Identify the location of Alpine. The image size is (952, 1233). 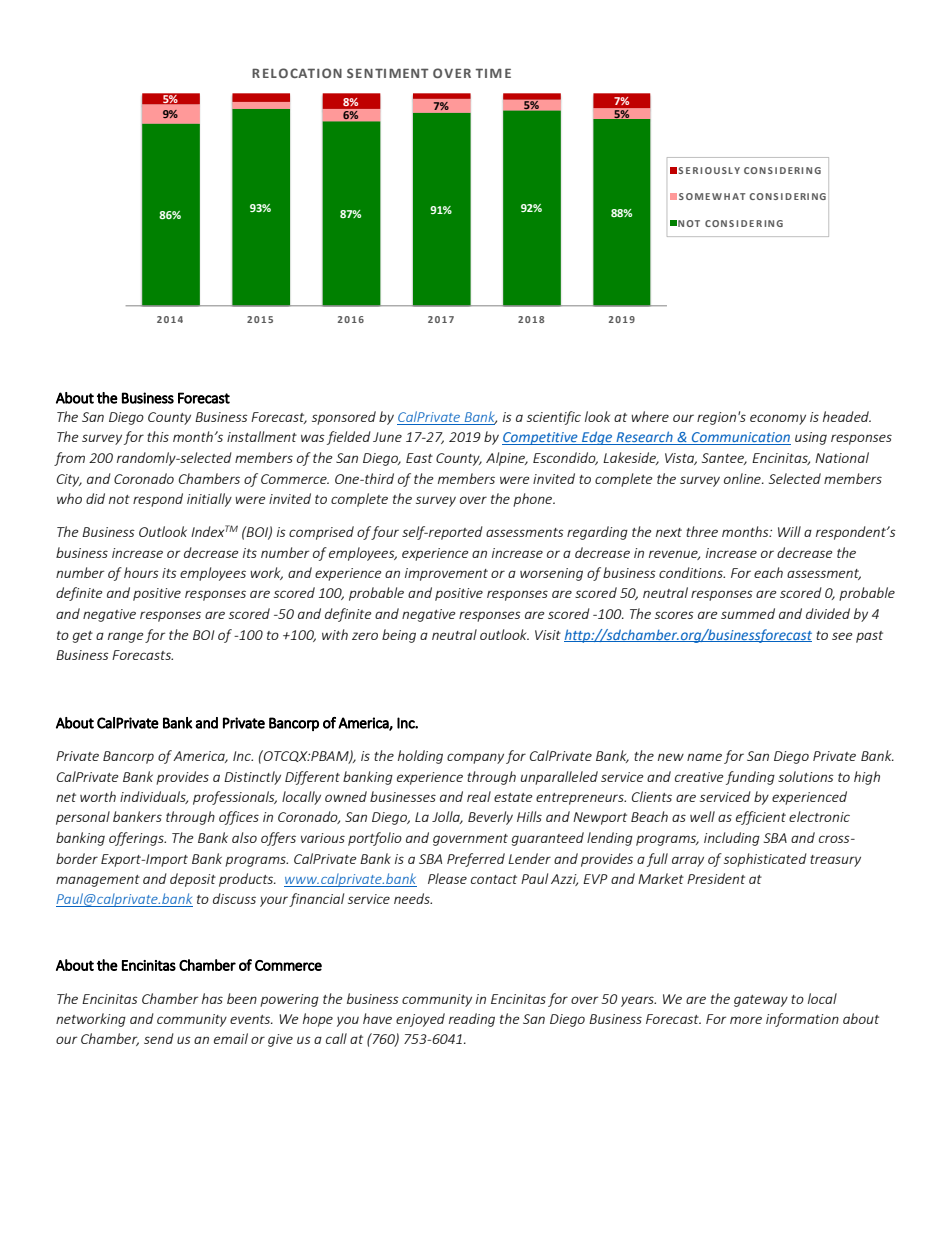
(507, 459).
